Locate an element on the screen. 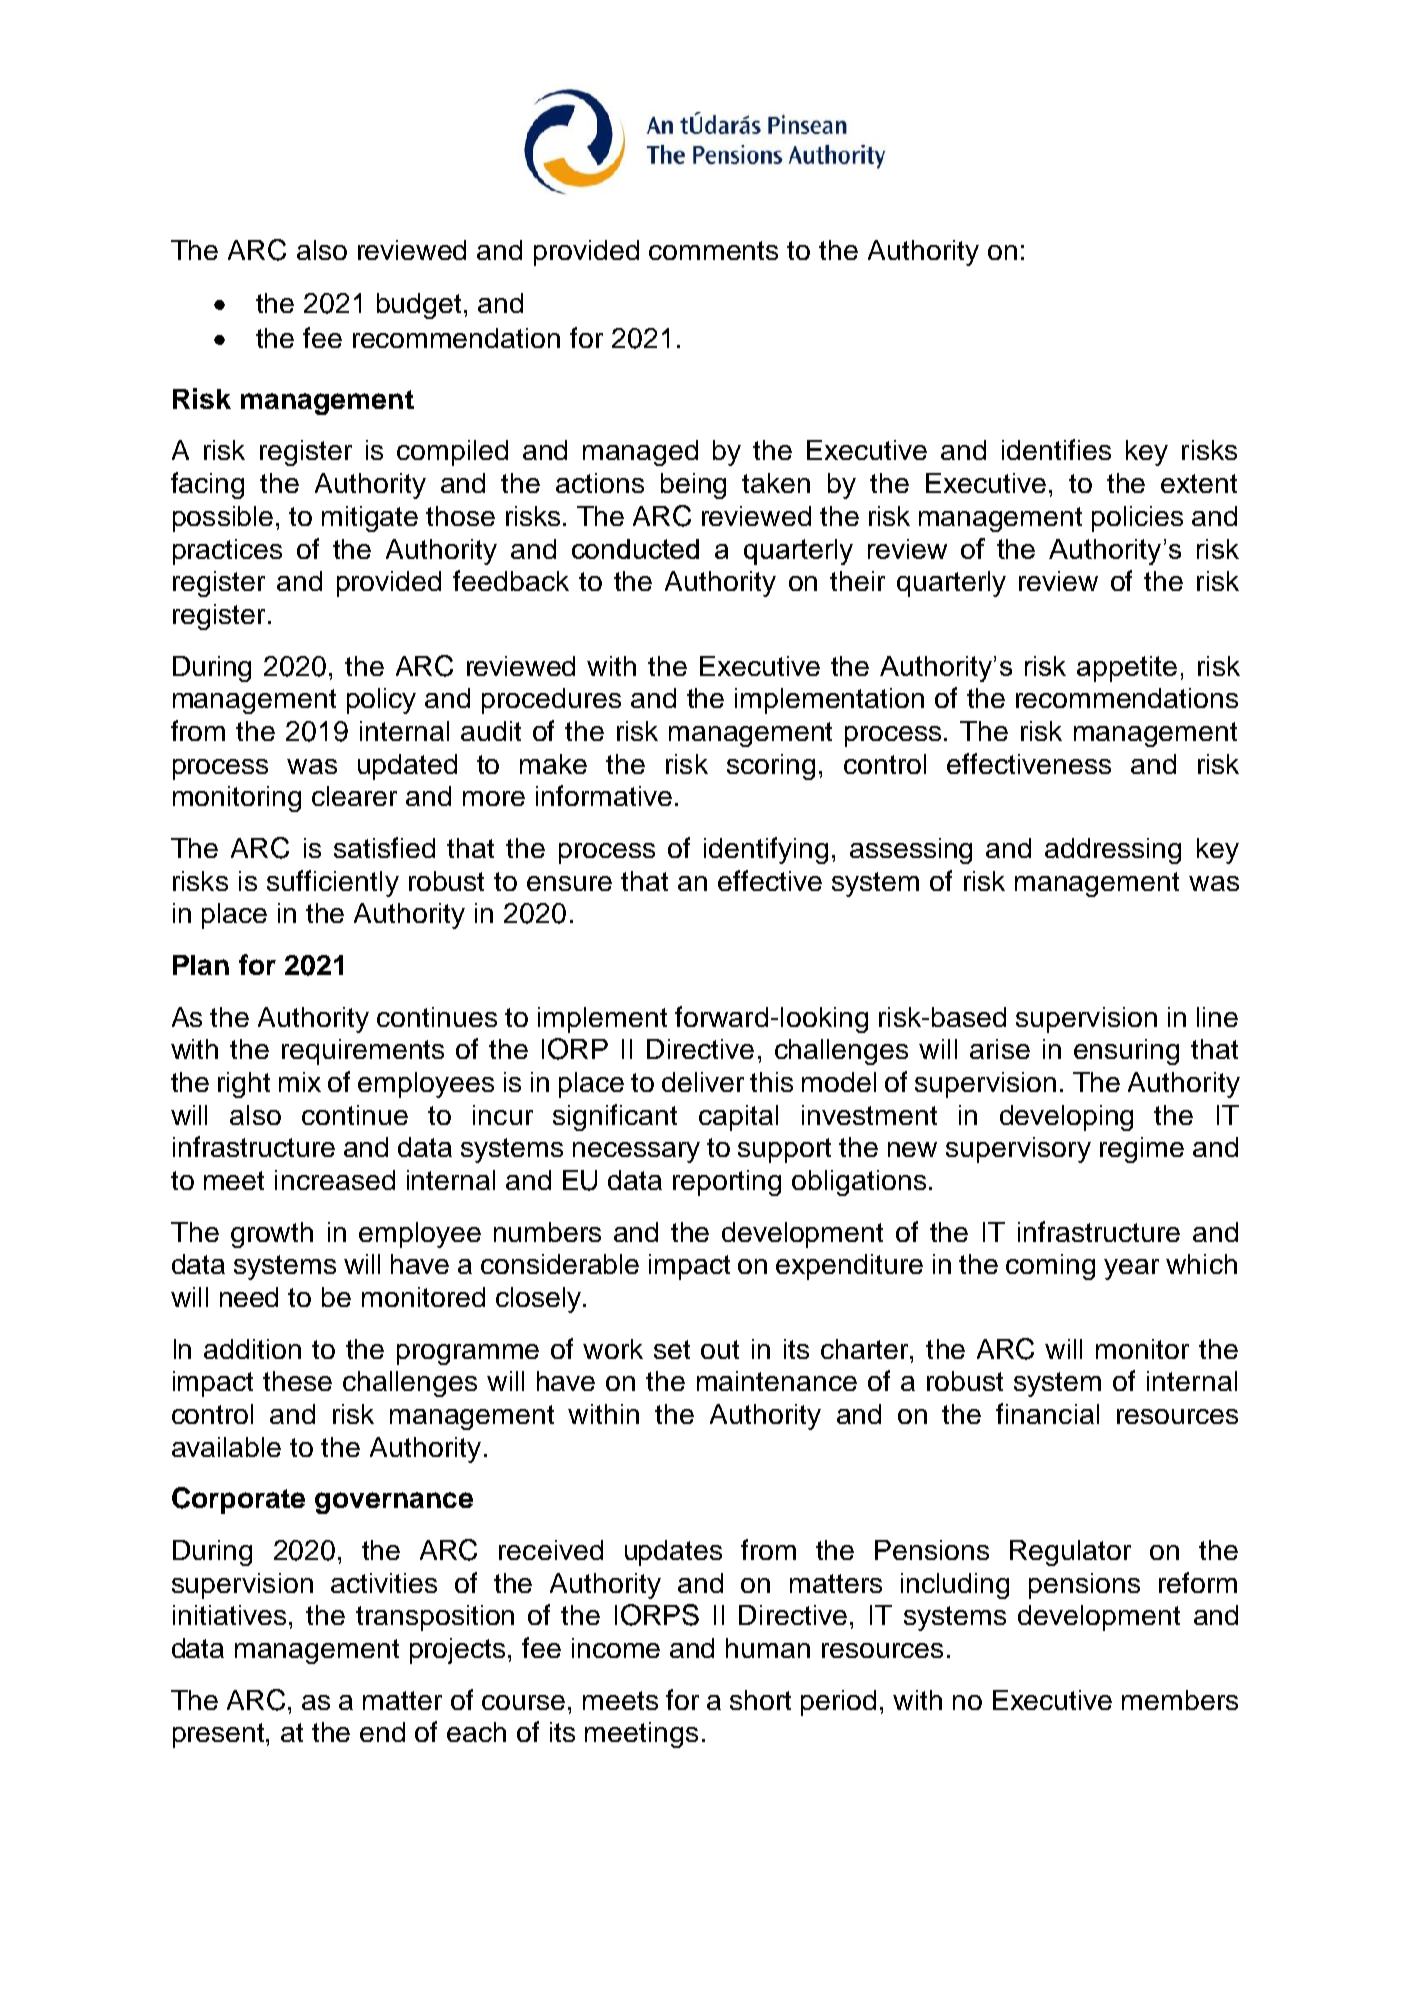  deliver is located at coordinates (703, 1082).
